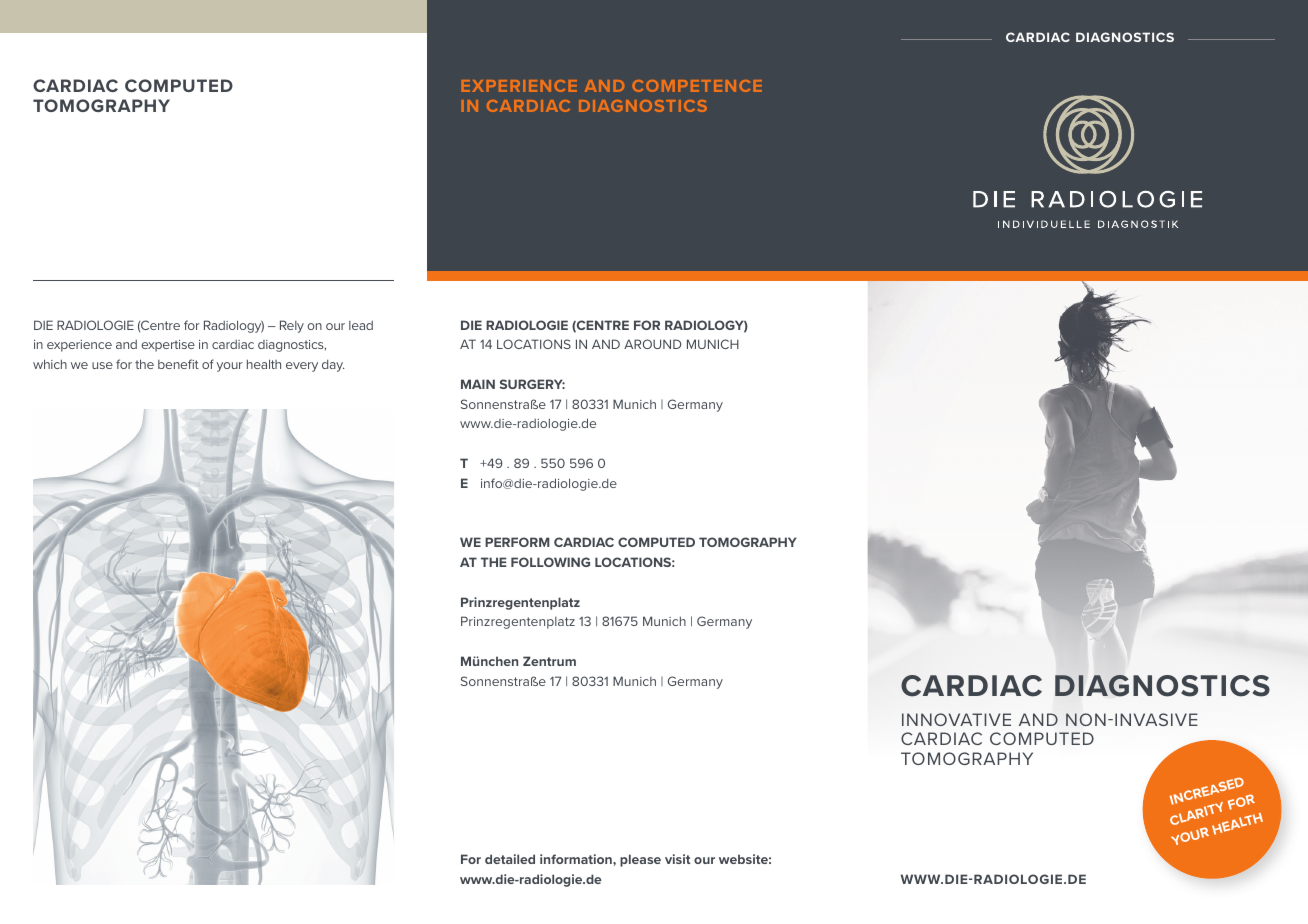 This screenshot has width=1308, height=924. I want to click on please, so click(640, 860).
